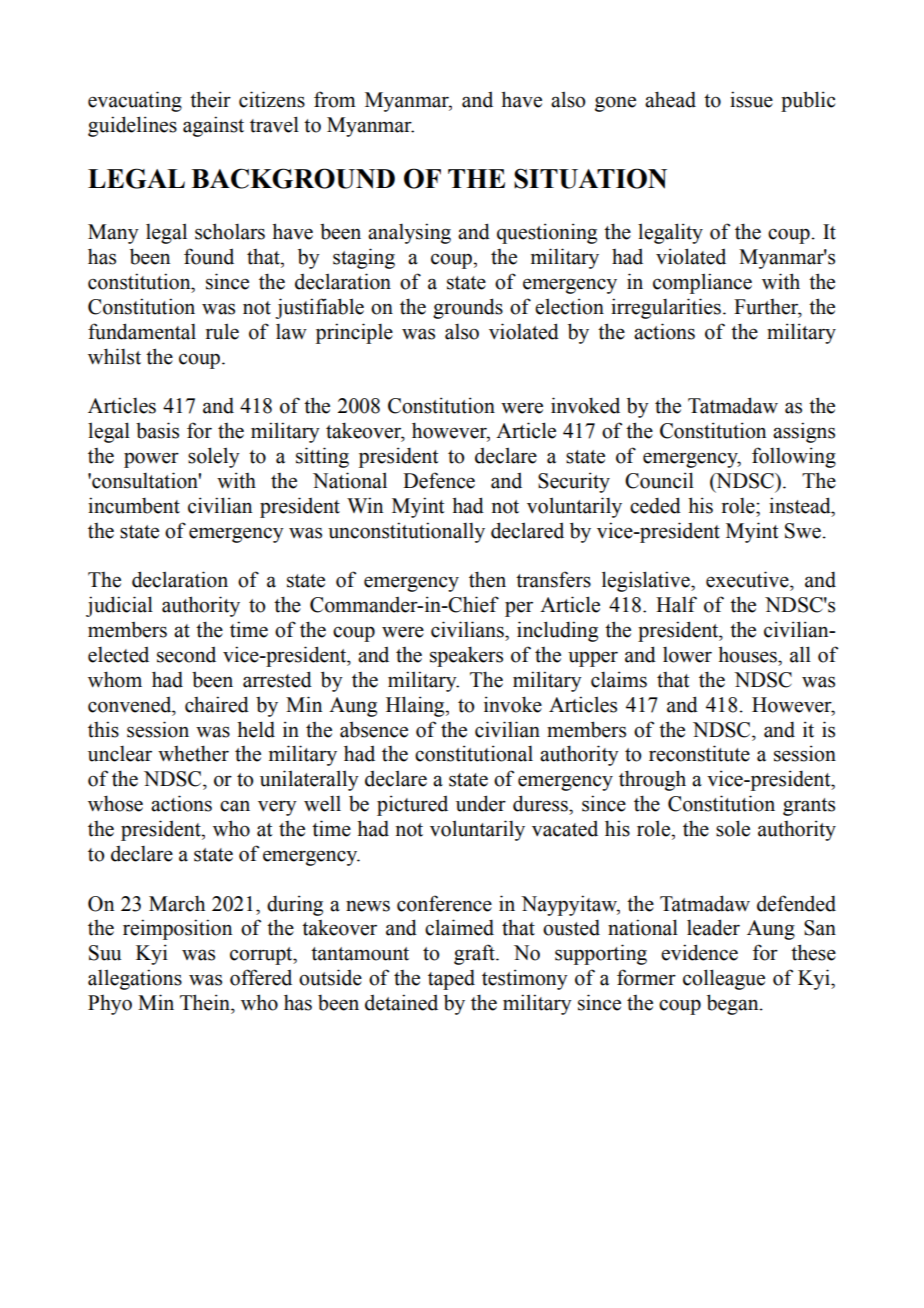 This screenshot has width=924, height=1308. I want to click on from, so click(335, 99).
